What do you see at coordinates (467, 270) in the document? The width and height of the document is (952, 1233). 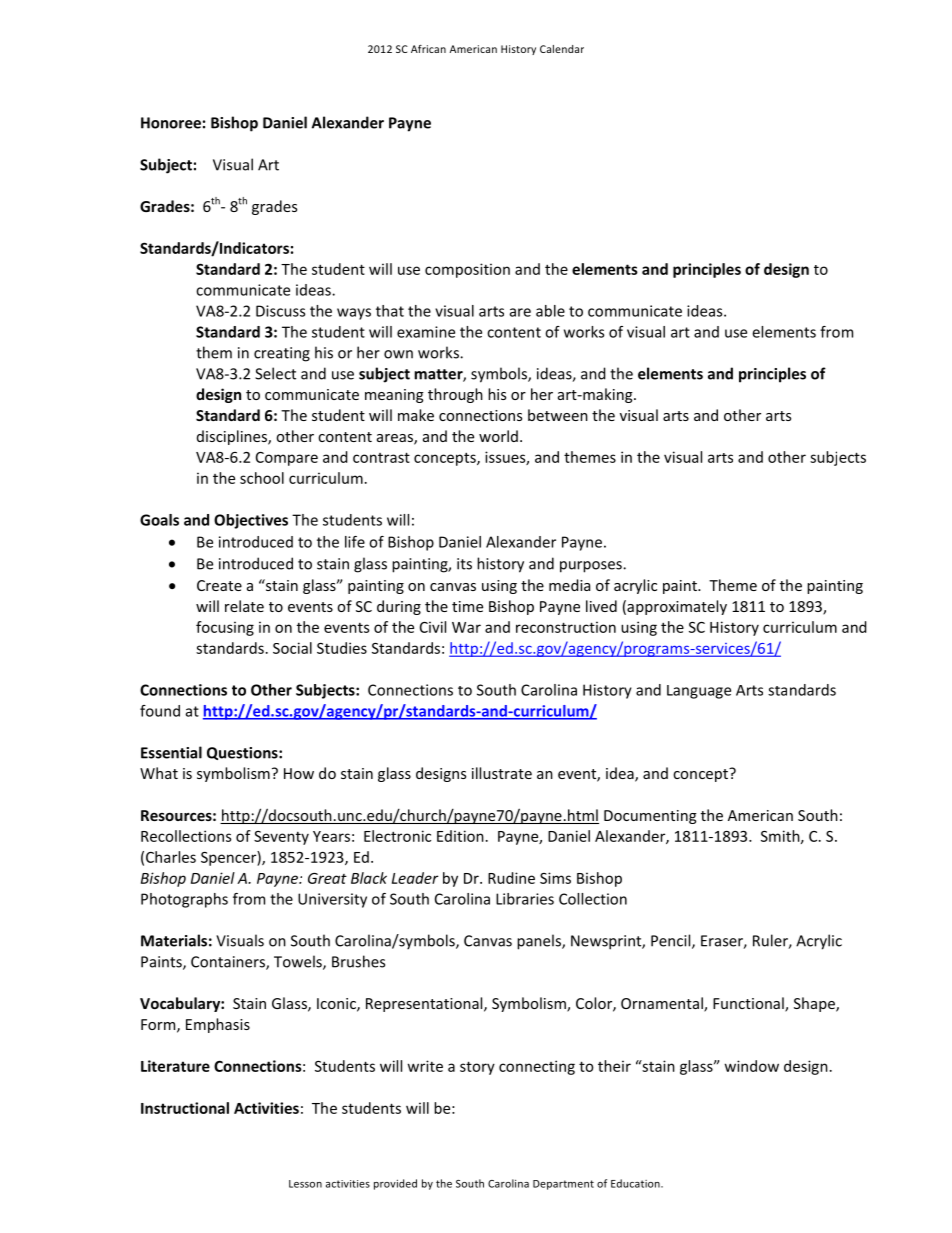 I see `composition` at bounding box center [467, 270].
